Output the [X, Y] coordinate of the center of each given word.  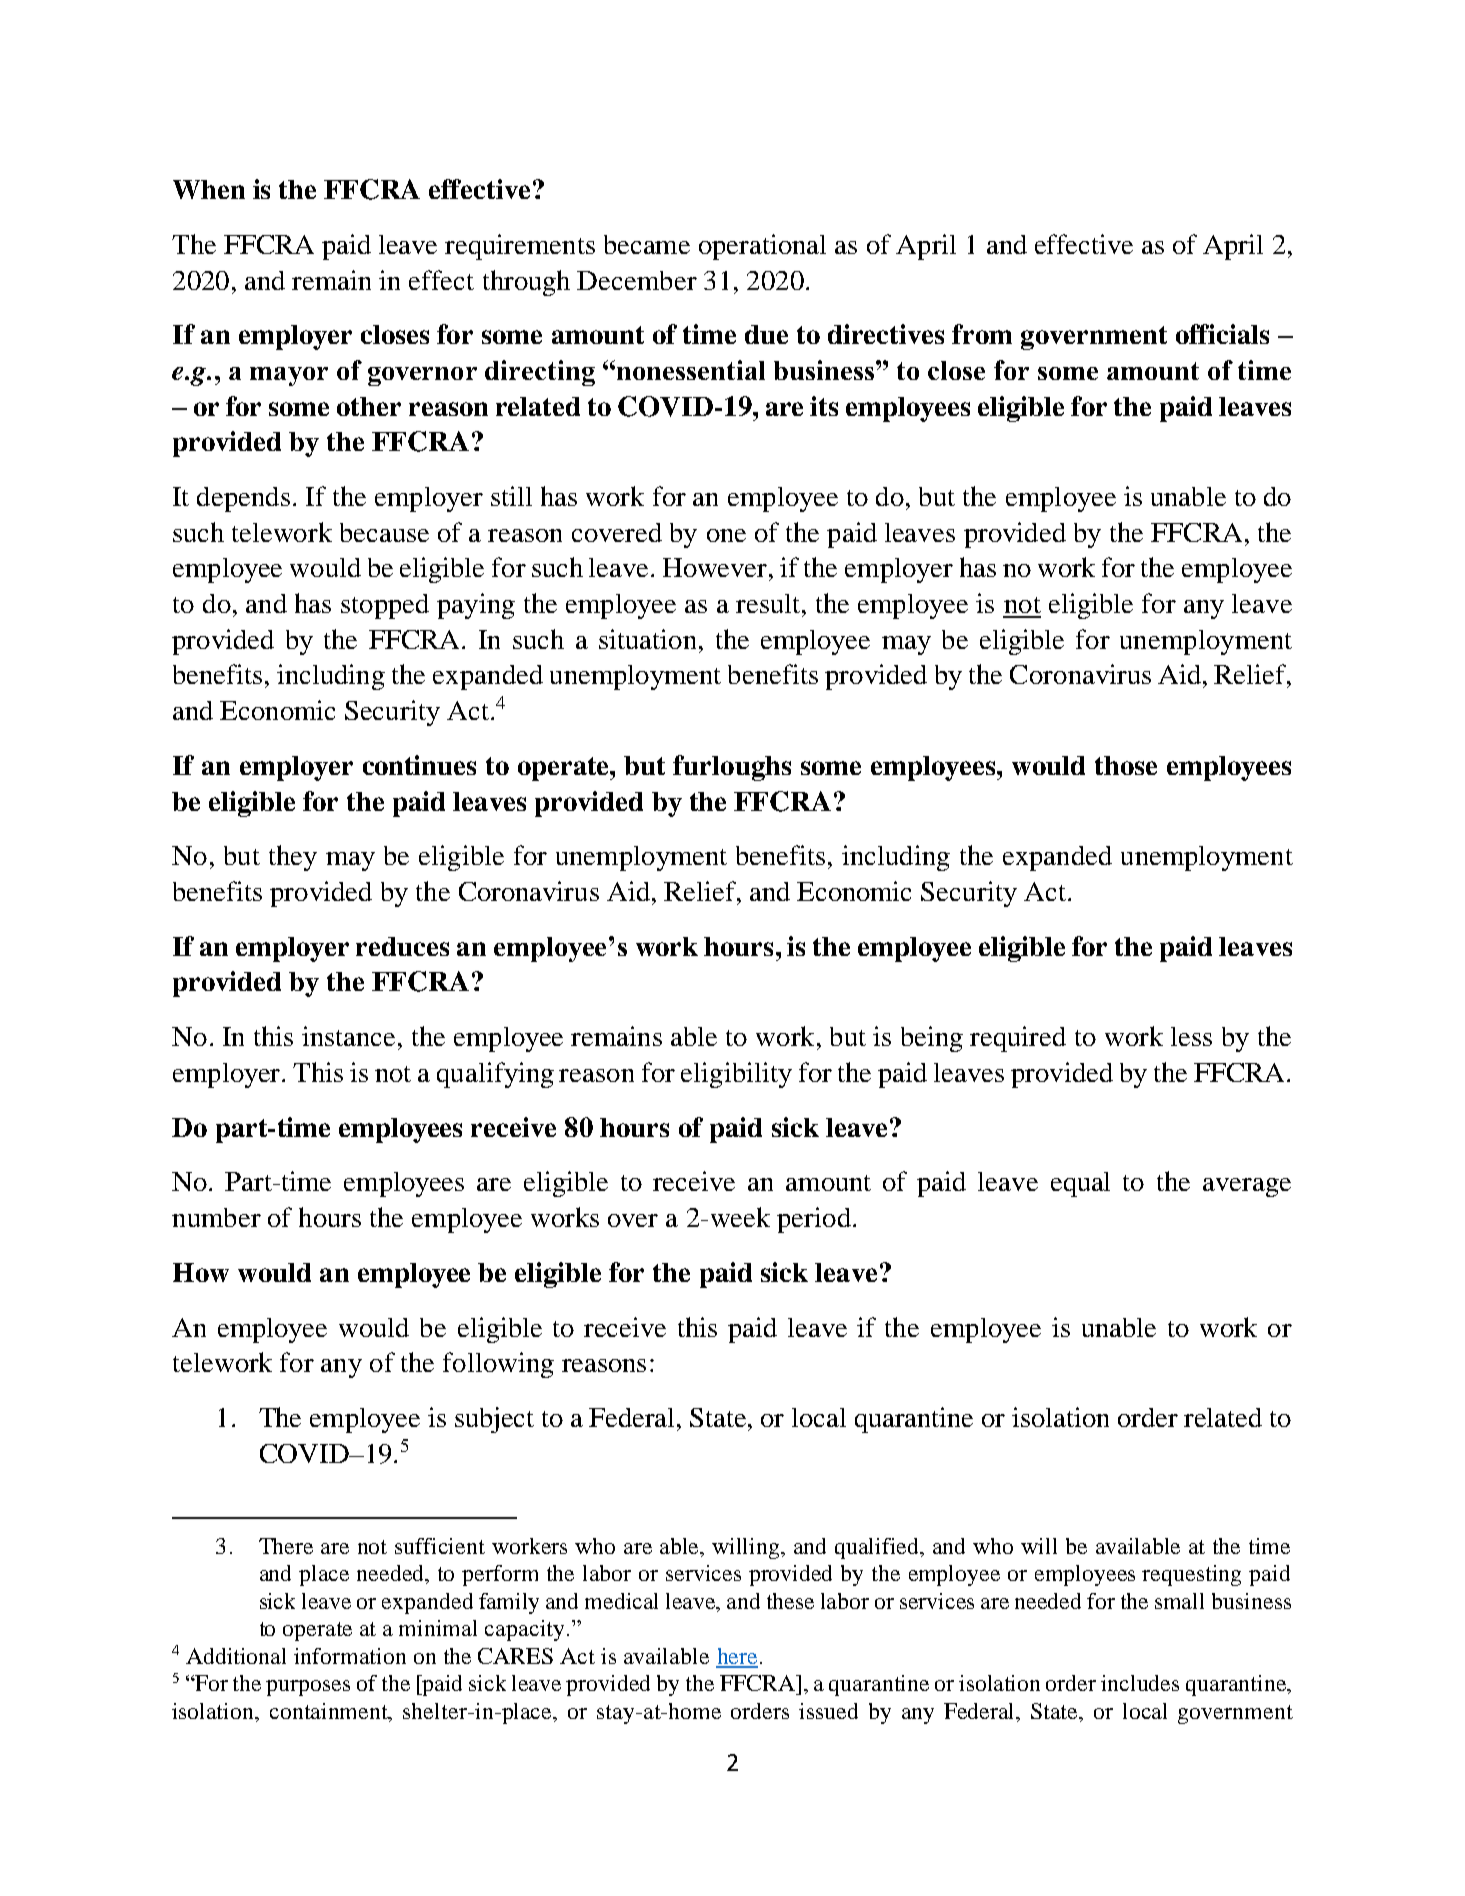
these [790, 1601]
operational [762, 247]
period [814, 1220]
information [350, 1656]
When [209, 189]
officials [1222, 334]
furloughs [732, 768]
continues [419, 765]
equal [1080, 1184]
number [216, 1217]
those [1126, 765]
